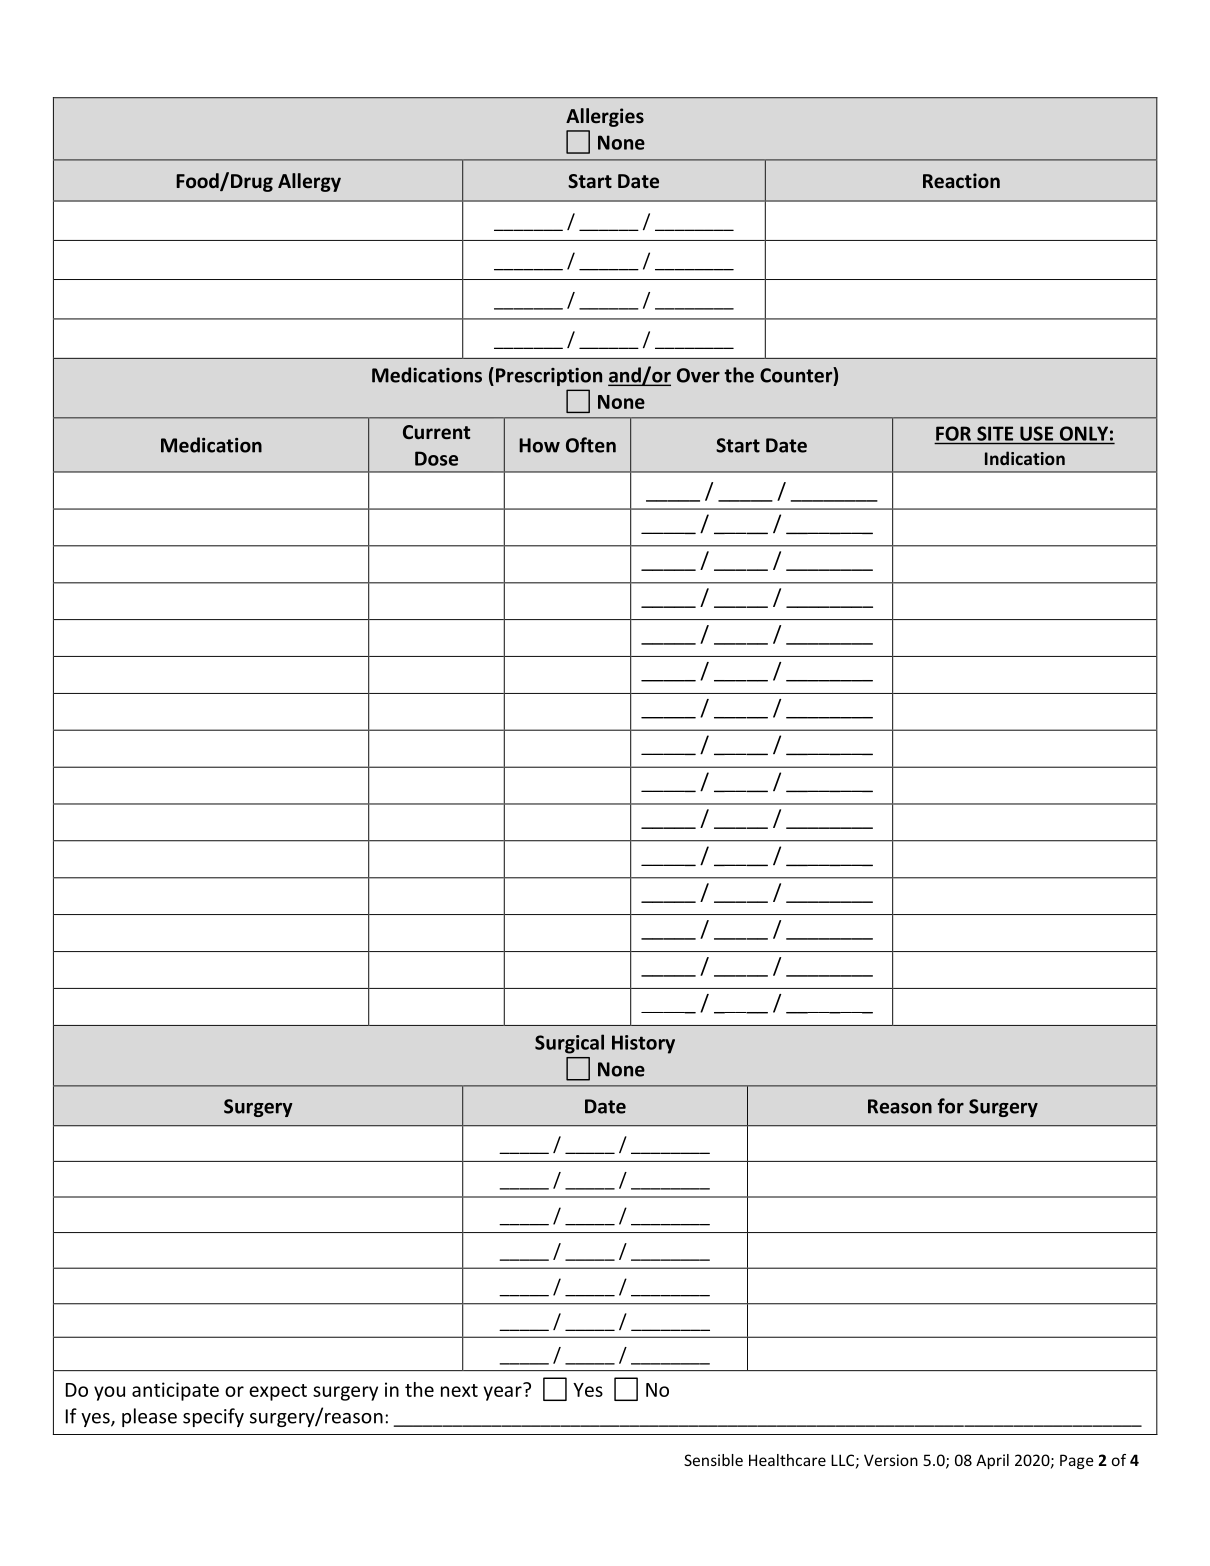 This screenshot has height=1566, width=1210. What do you see at coordinates (309, 182) in the screenshot?
I see `Allergy` at bounding box center [309, 182].
